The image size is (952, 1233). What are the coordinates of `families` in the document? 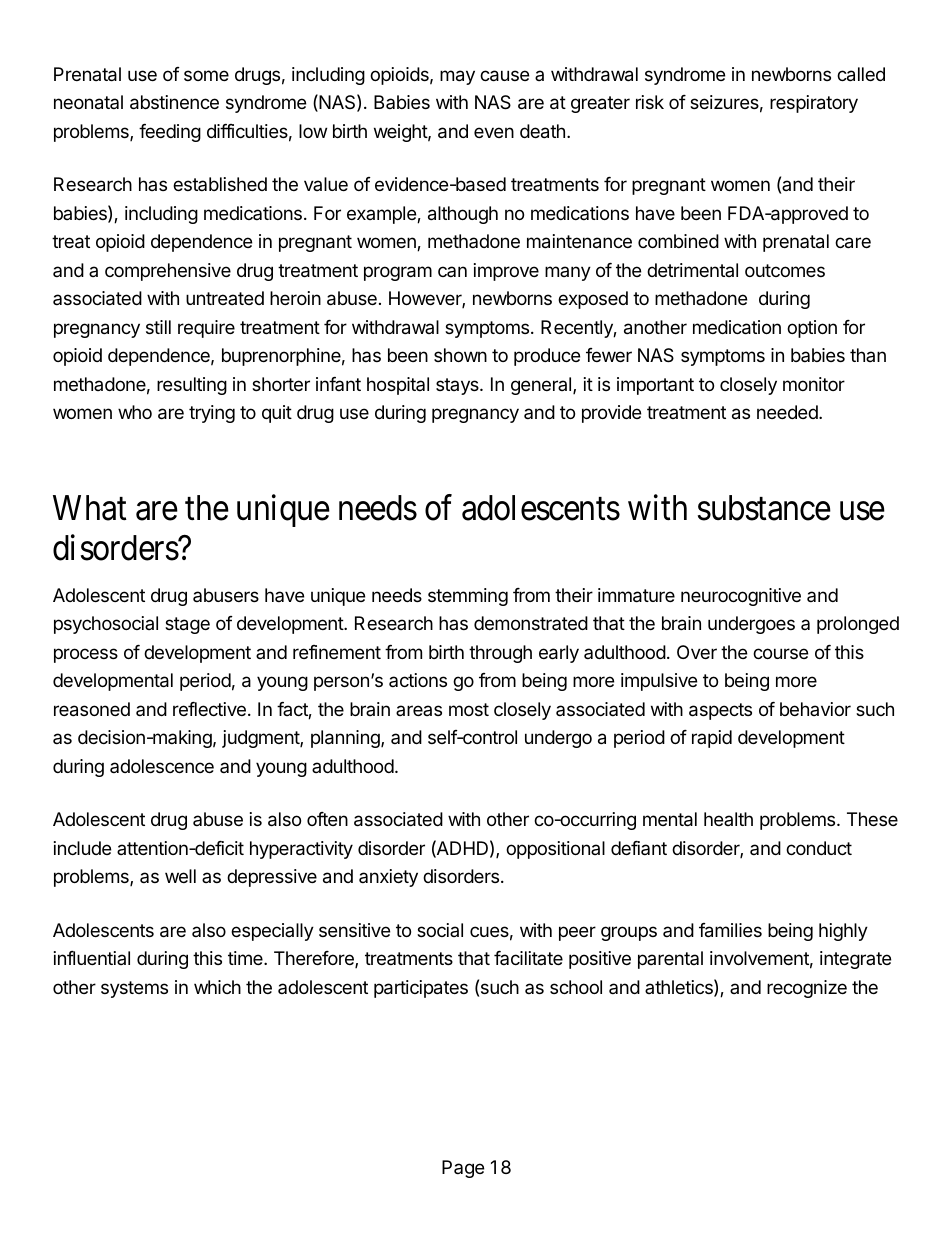 It's located at (730, 930).
